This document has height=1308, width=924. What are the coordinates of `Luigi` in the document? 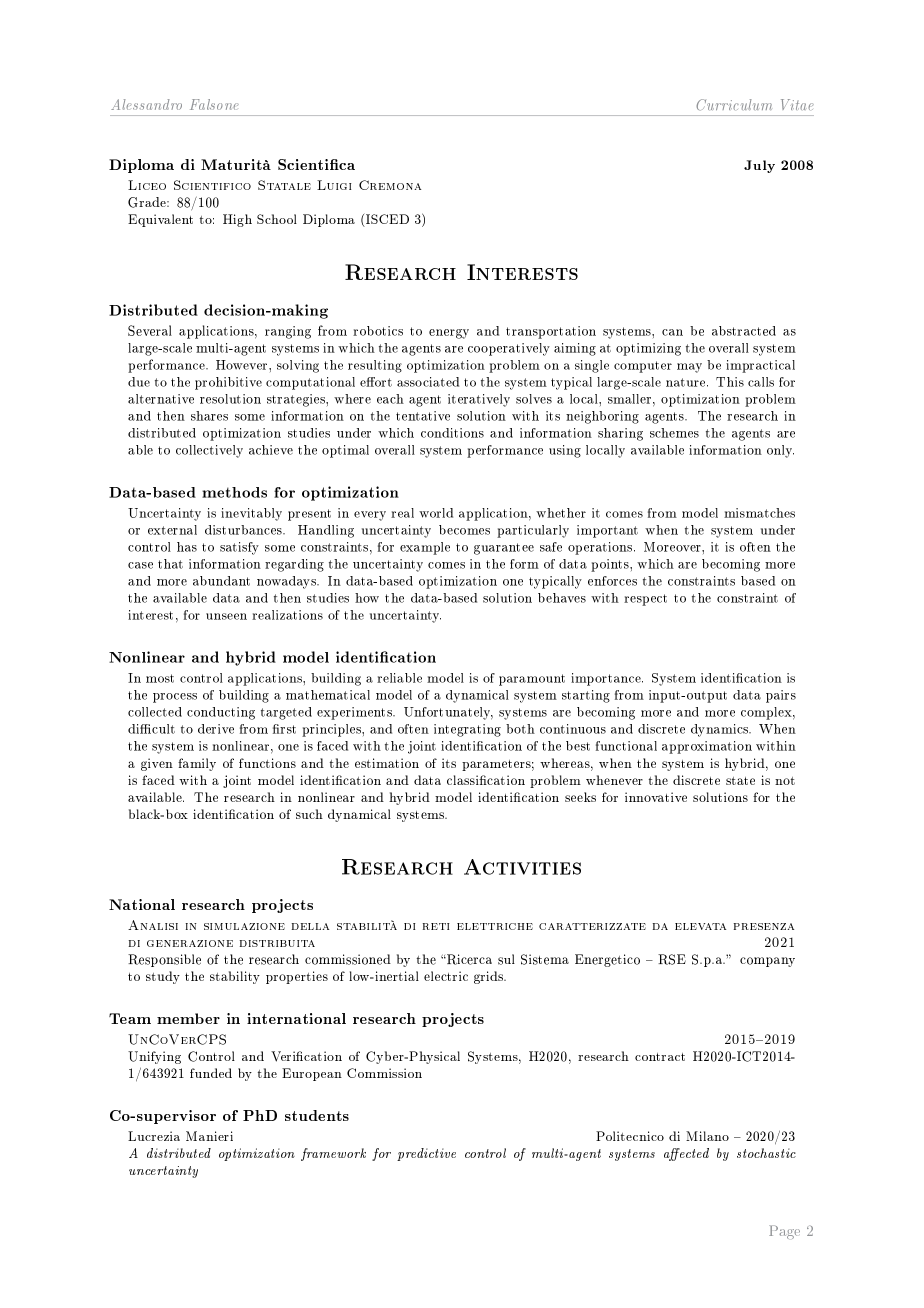 It's located at (334, 185).
